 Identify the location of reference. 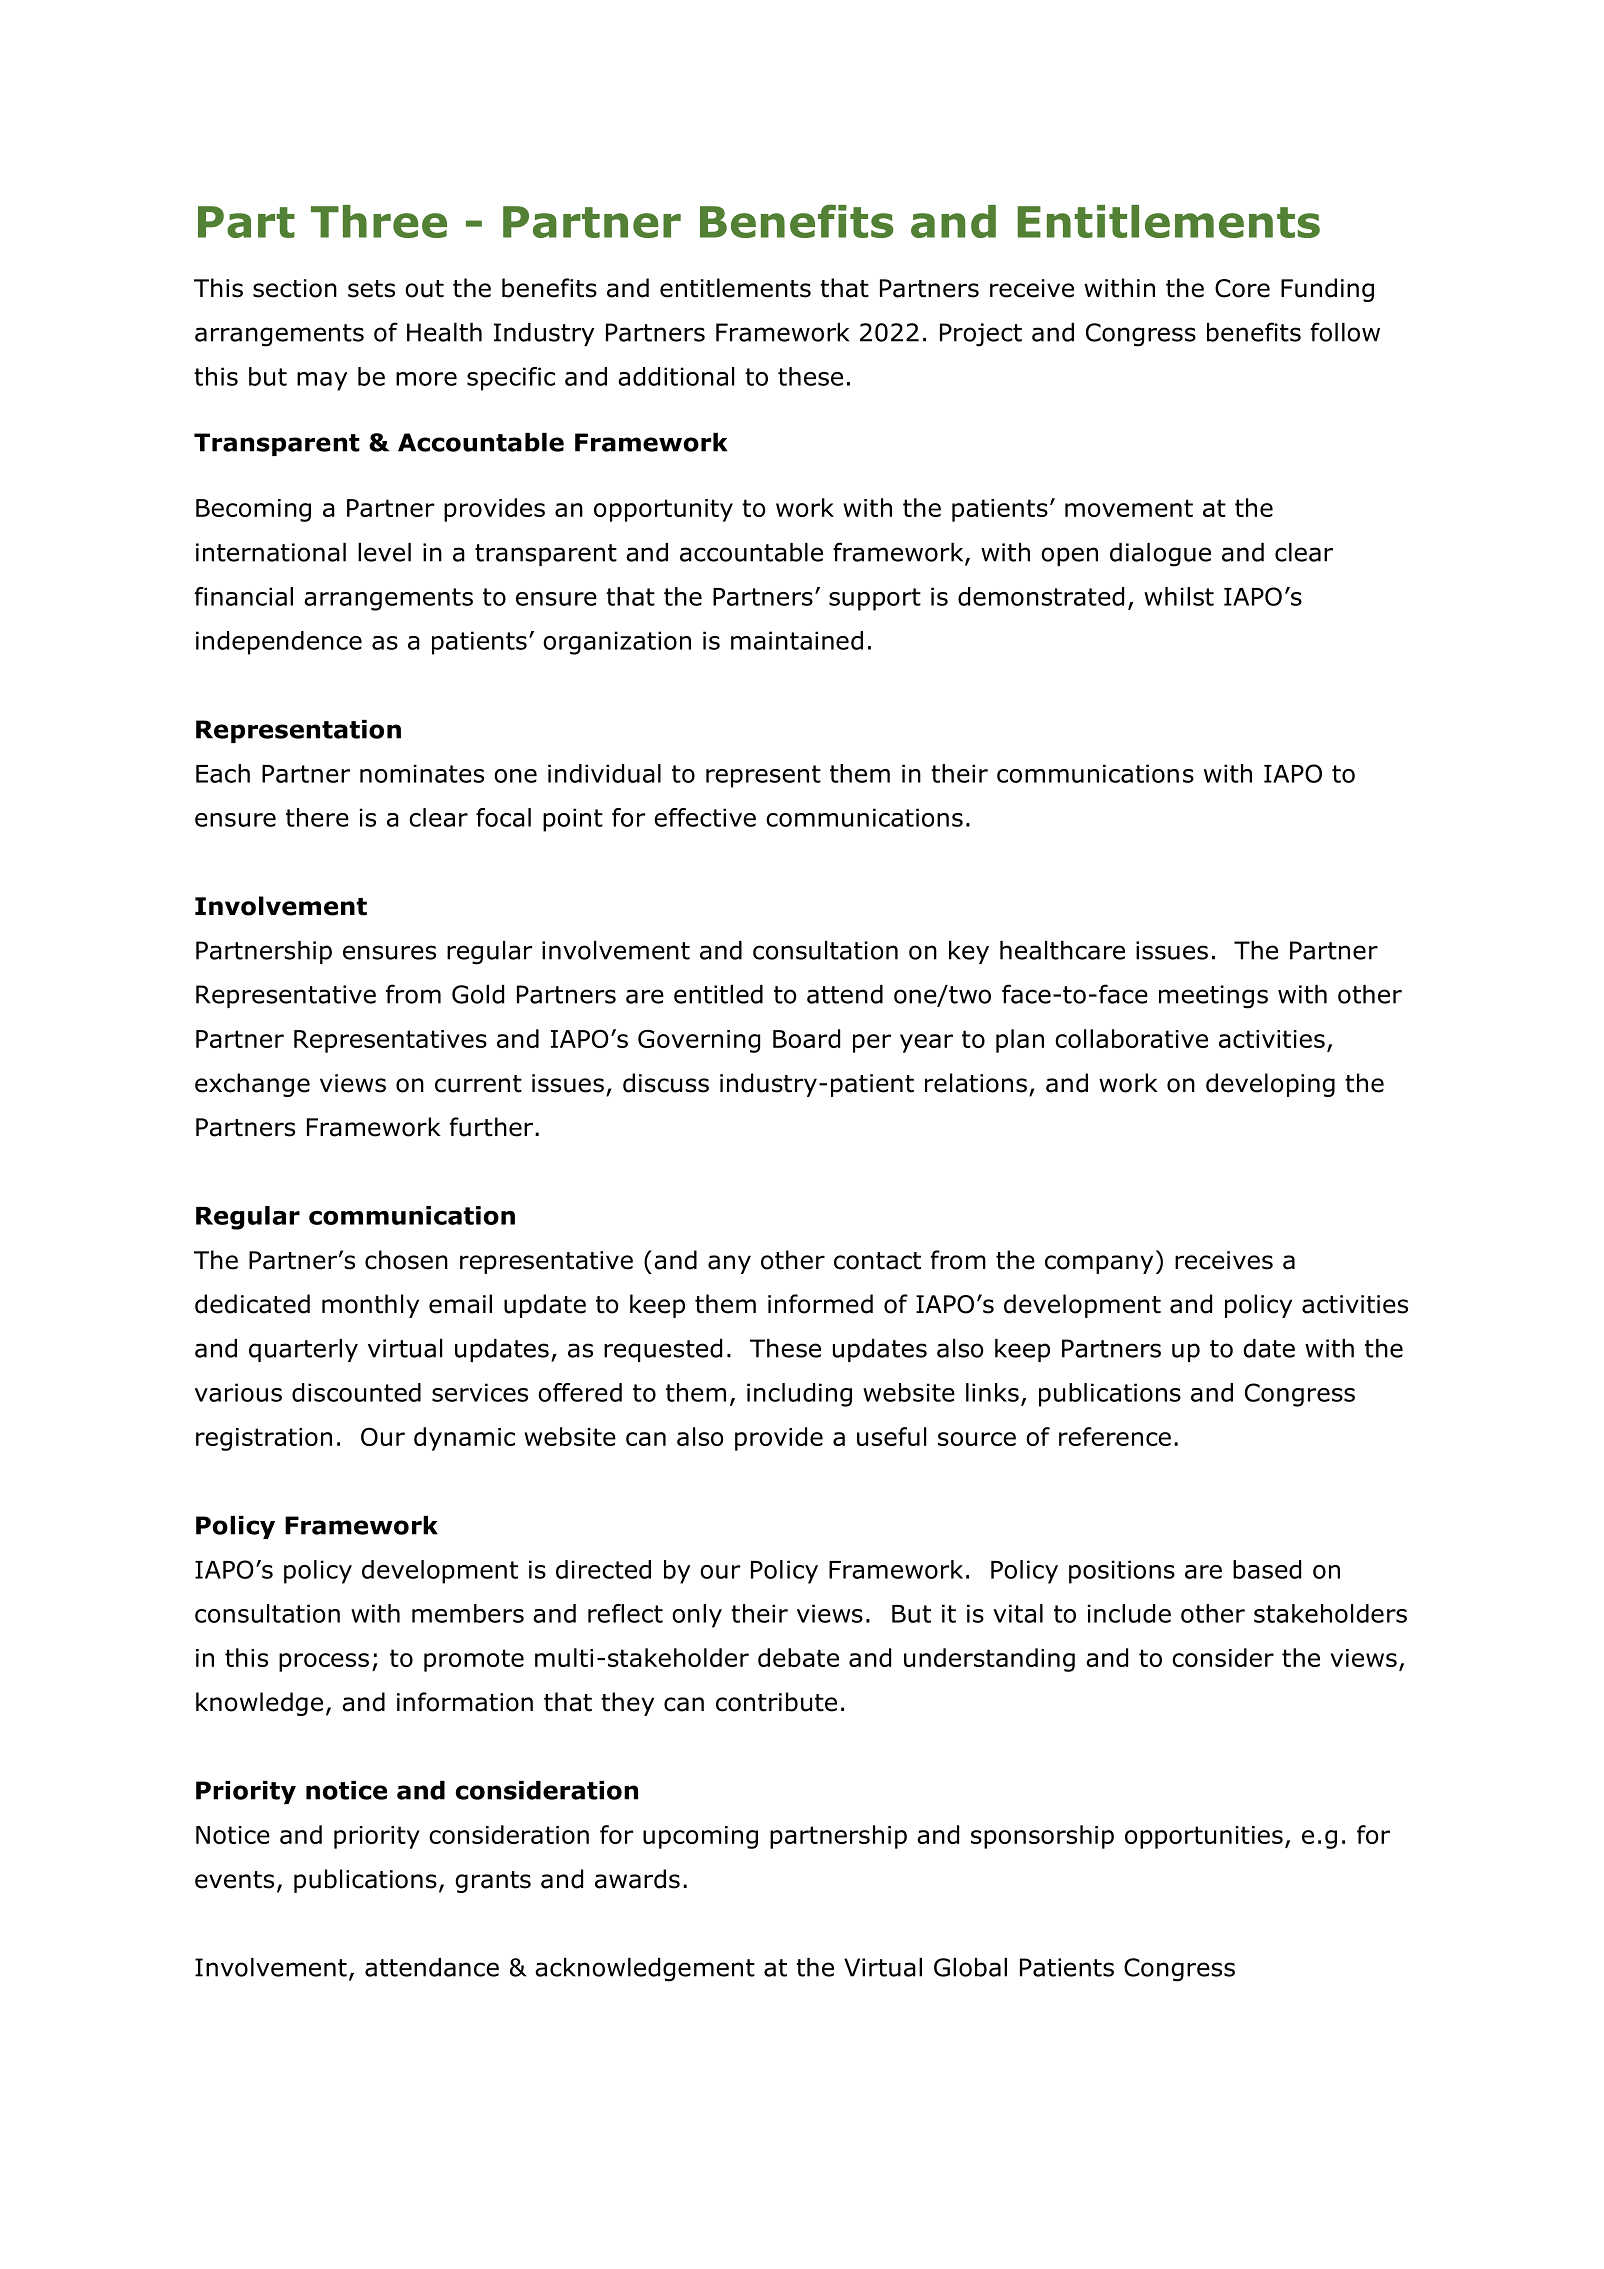
(1115, 1436).
